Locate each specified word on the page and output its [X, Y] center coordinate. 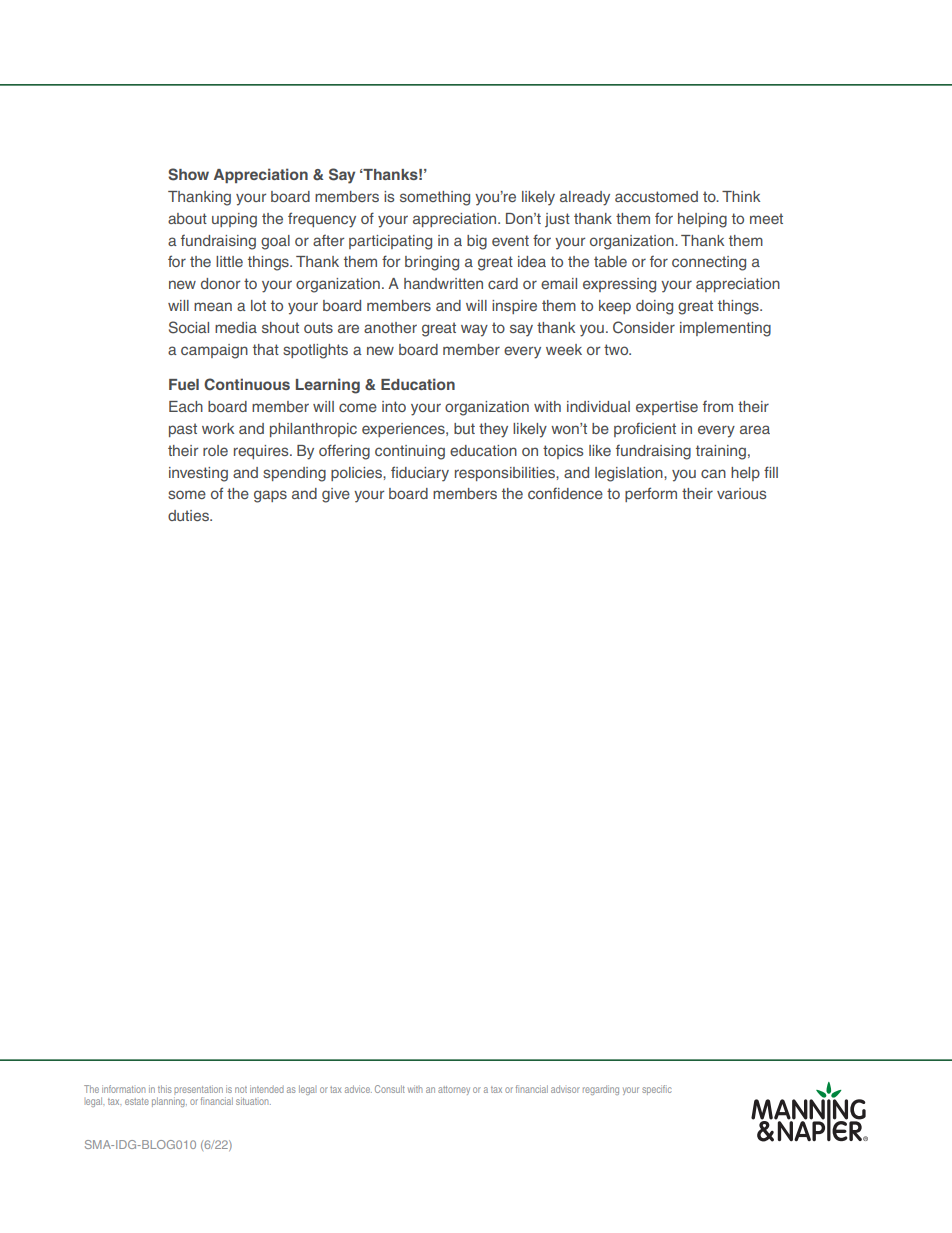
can [713, 473]
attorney [454, 1090]
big [477, 242]
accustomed [656, 196]
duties [189, 515]
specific [657, 1090]
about [187, 218]
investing [198, 474]
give [336, 495]
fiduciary [420, 474]
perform [651, 494]
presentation [198, 1090]
